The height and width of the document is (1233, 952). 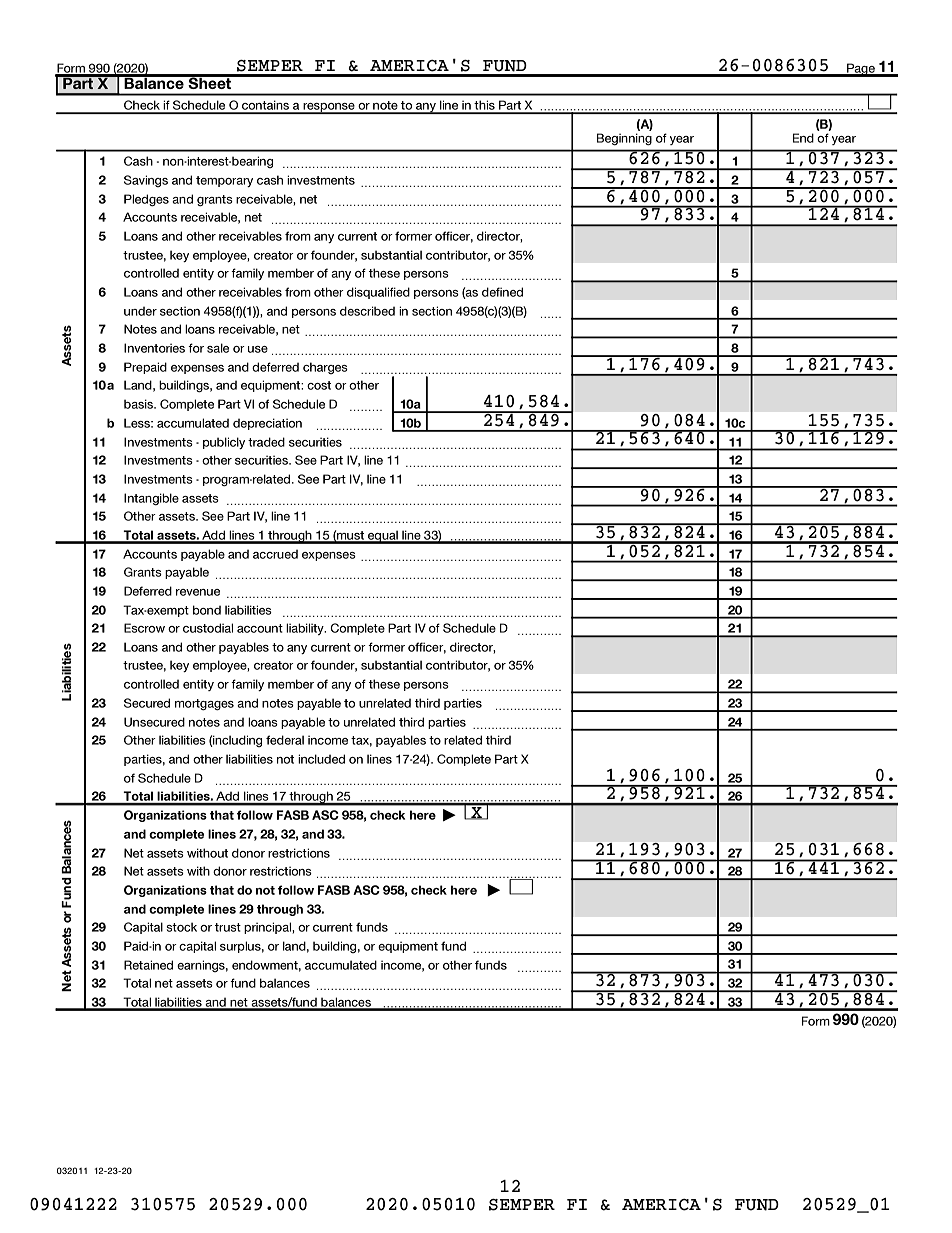 I want to click on response, so click(x=329, y=108).
